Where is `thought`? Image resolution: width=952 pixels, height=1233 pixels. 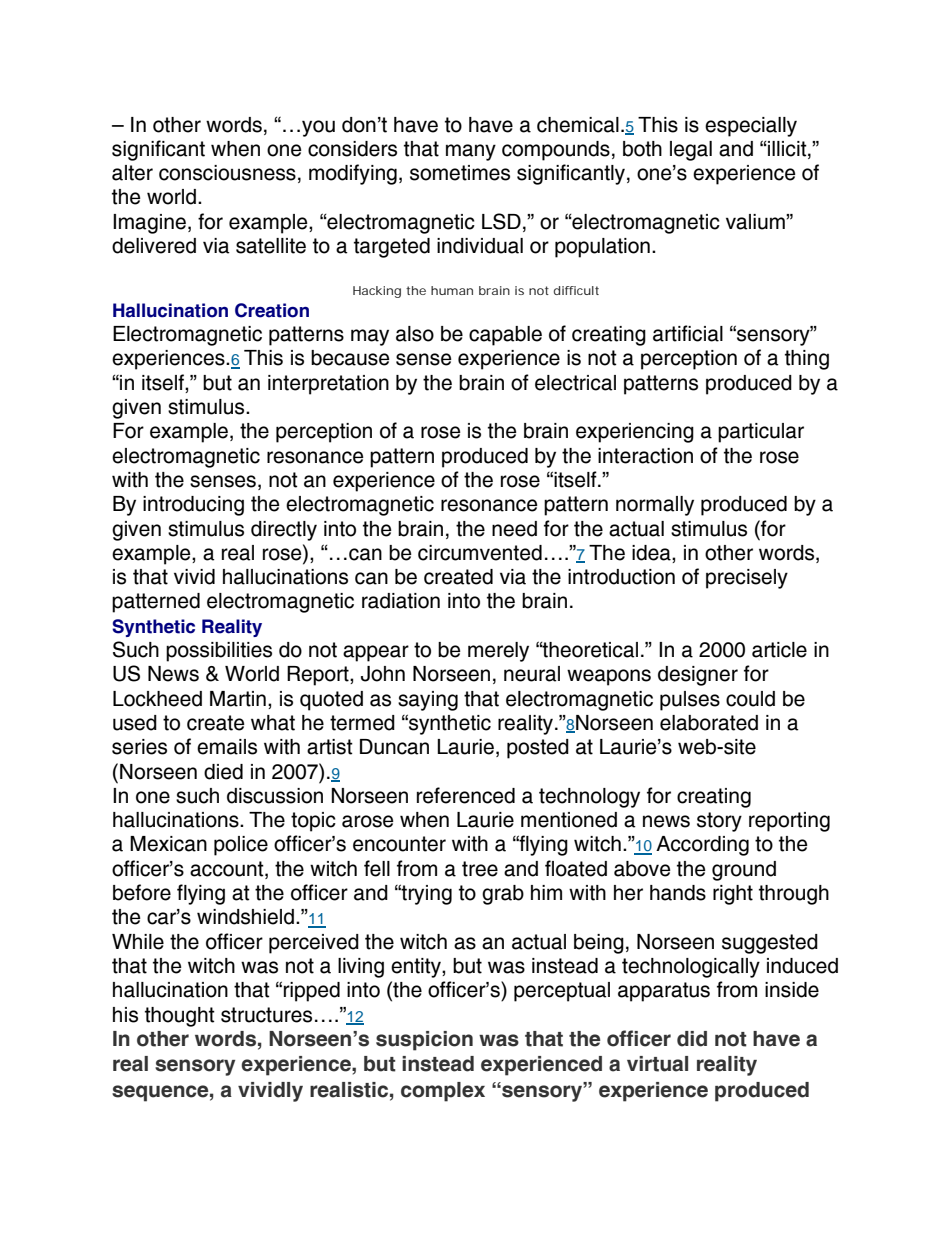 thought is located at coordinates (180, 1017).
